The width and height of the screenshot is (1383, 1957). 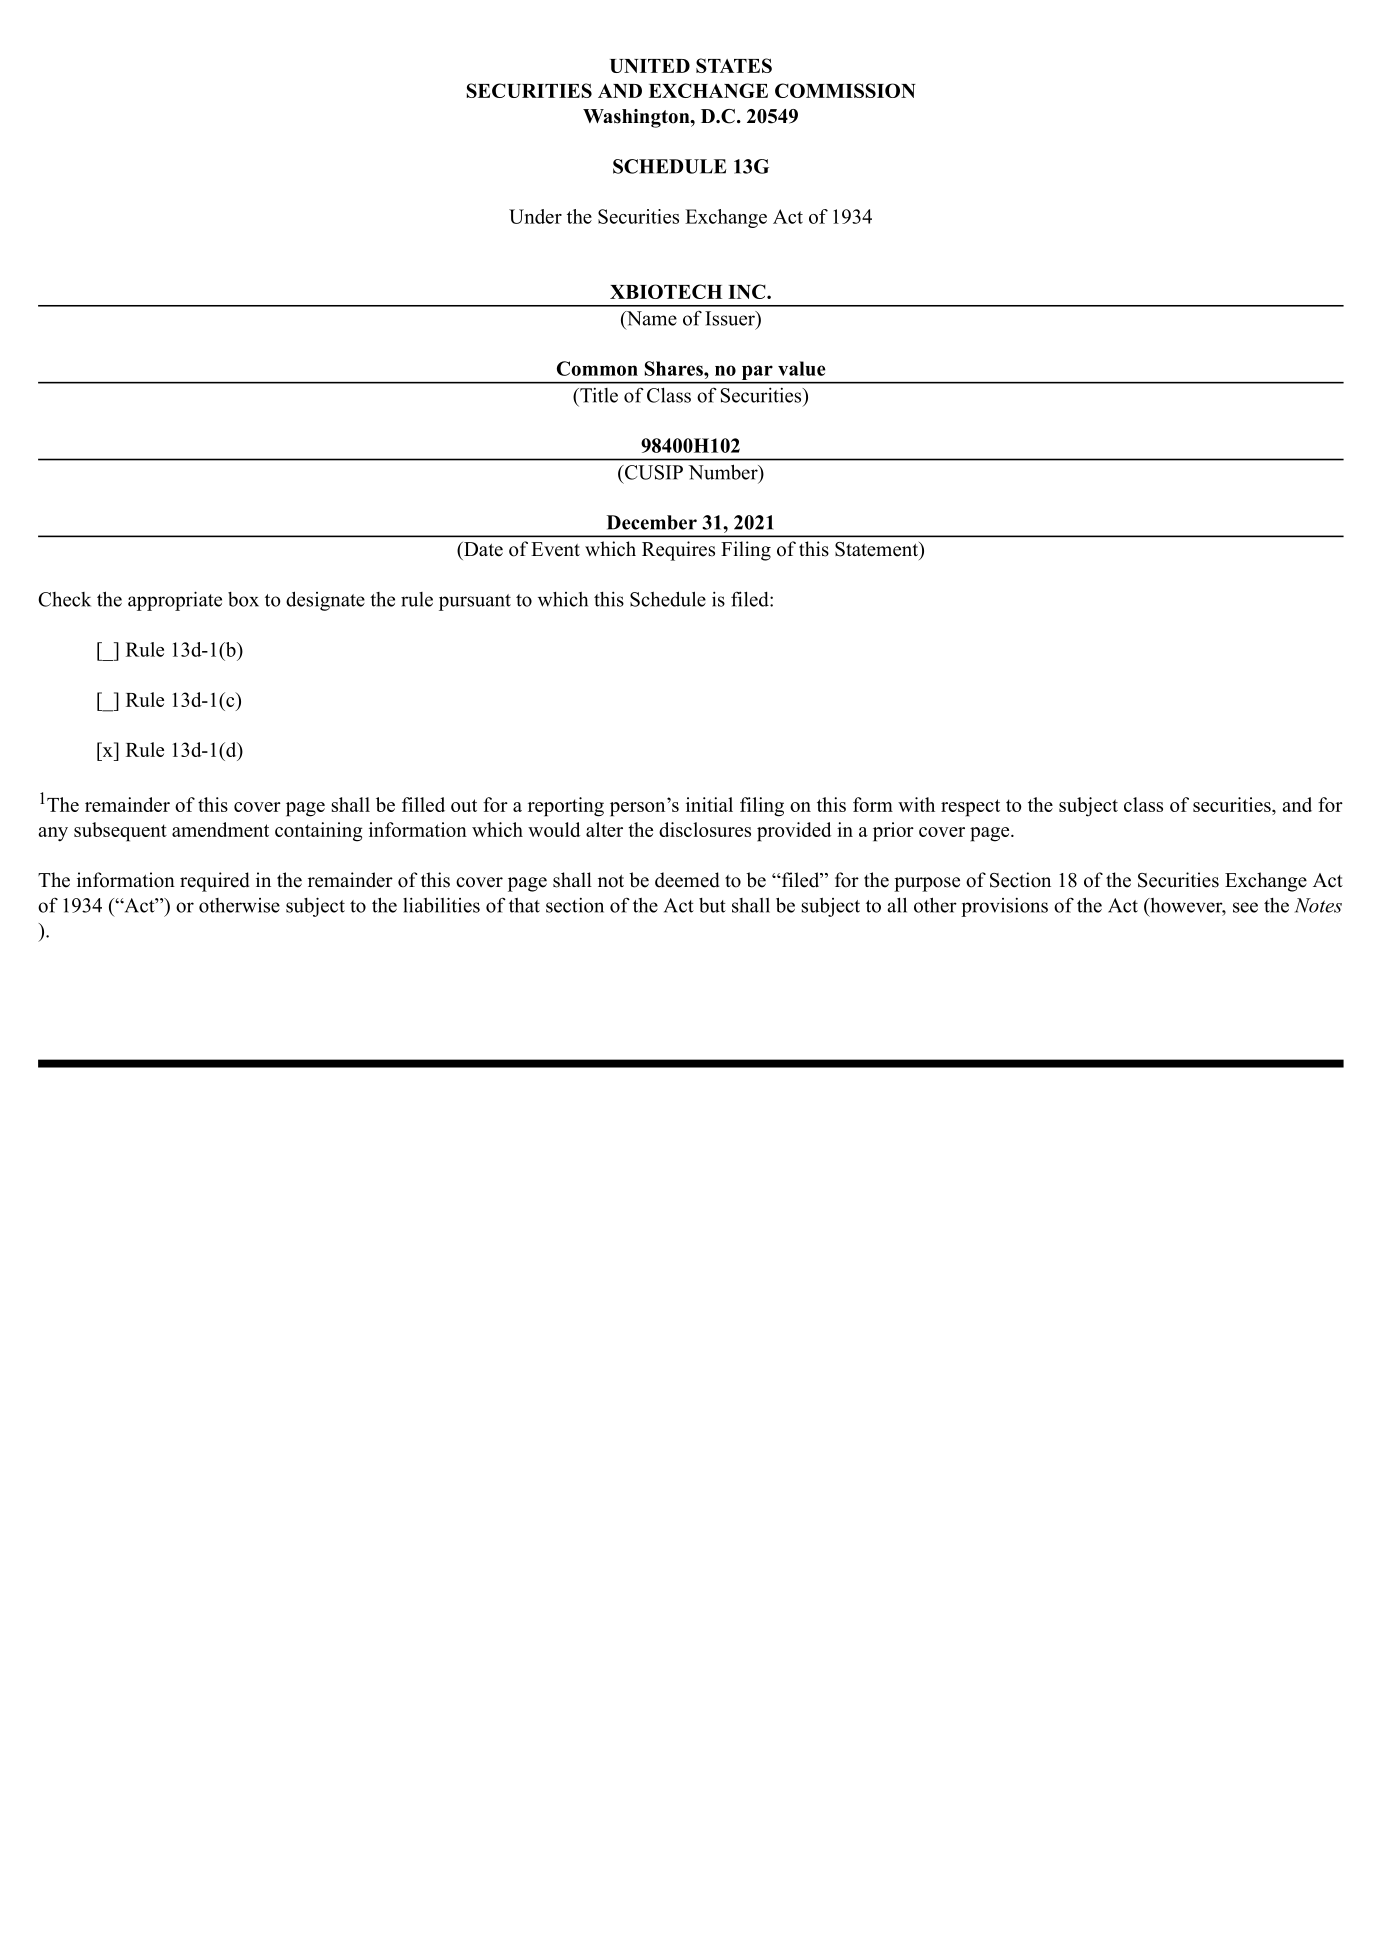 I want to click on initial, so click(x=709, y=804).
